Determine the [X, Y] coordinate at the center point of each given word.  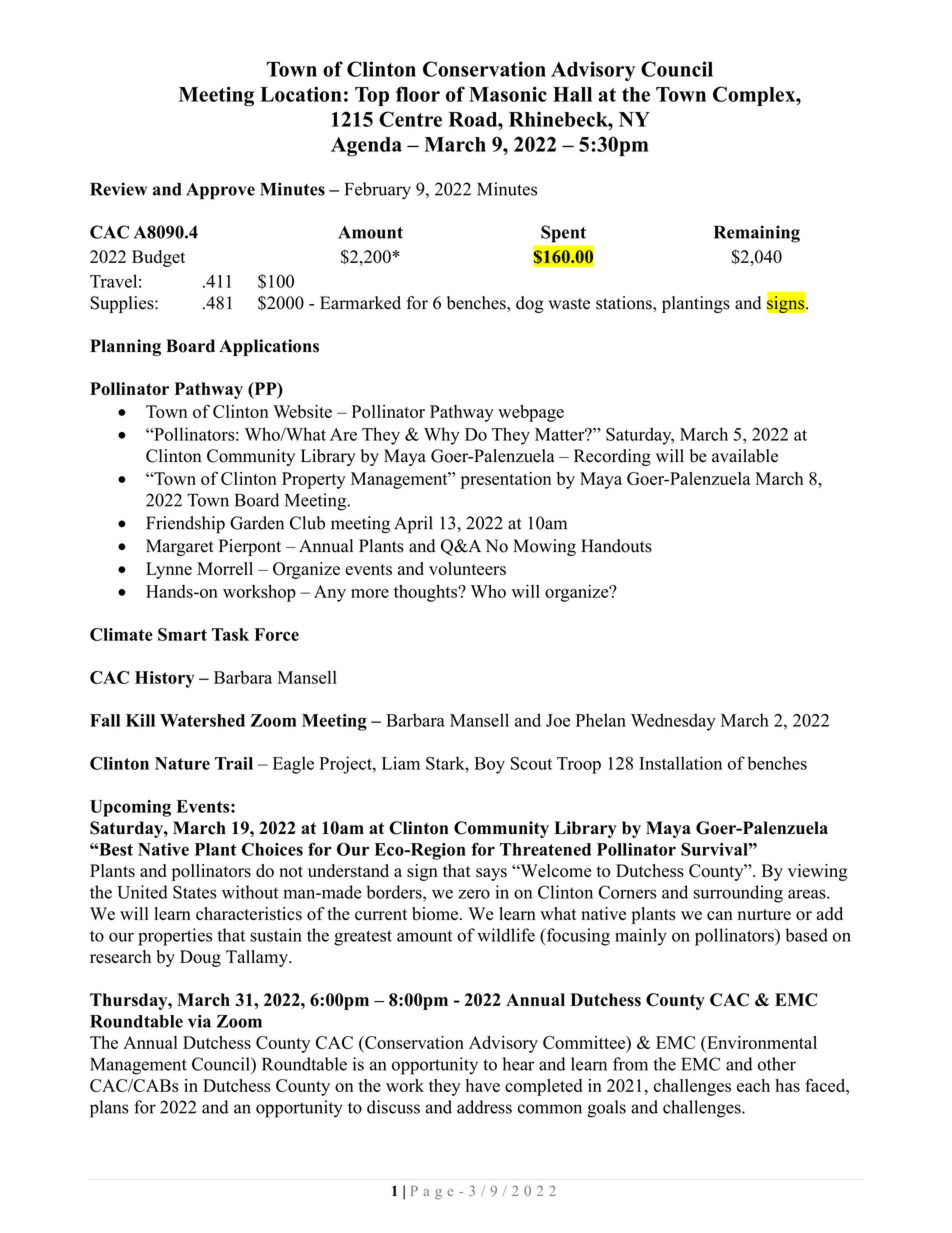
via [199, 1021]
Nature [182, 763]
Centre [410, 119]
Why [442, 436]
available [745, 456]
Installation [680, 763]
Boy [489, 765]
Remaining [757, 234]
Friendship [185, 525]
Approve [220, 191]
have [483, 1085]
